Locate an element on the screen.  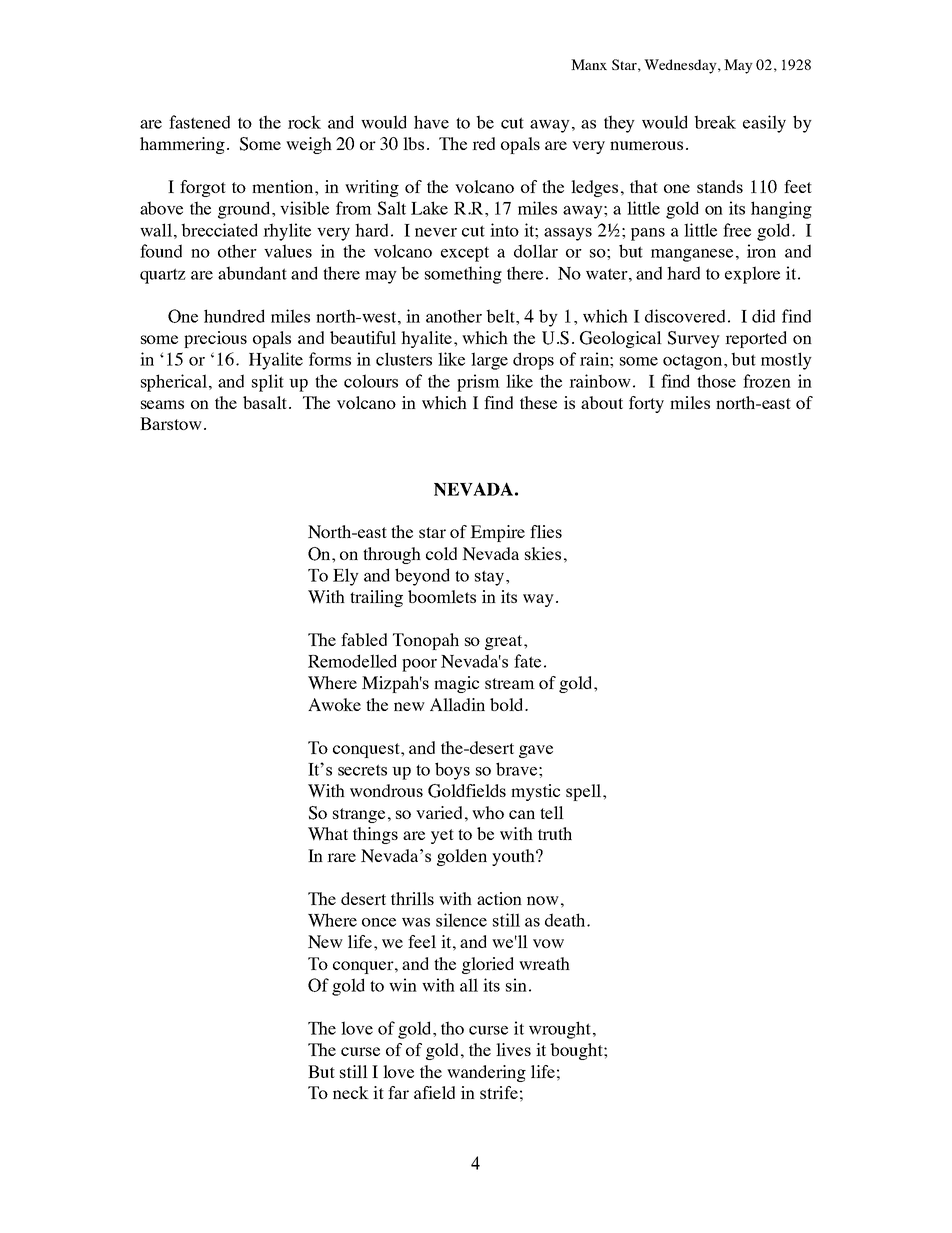
bought is located at coordinates (577, 1051).
